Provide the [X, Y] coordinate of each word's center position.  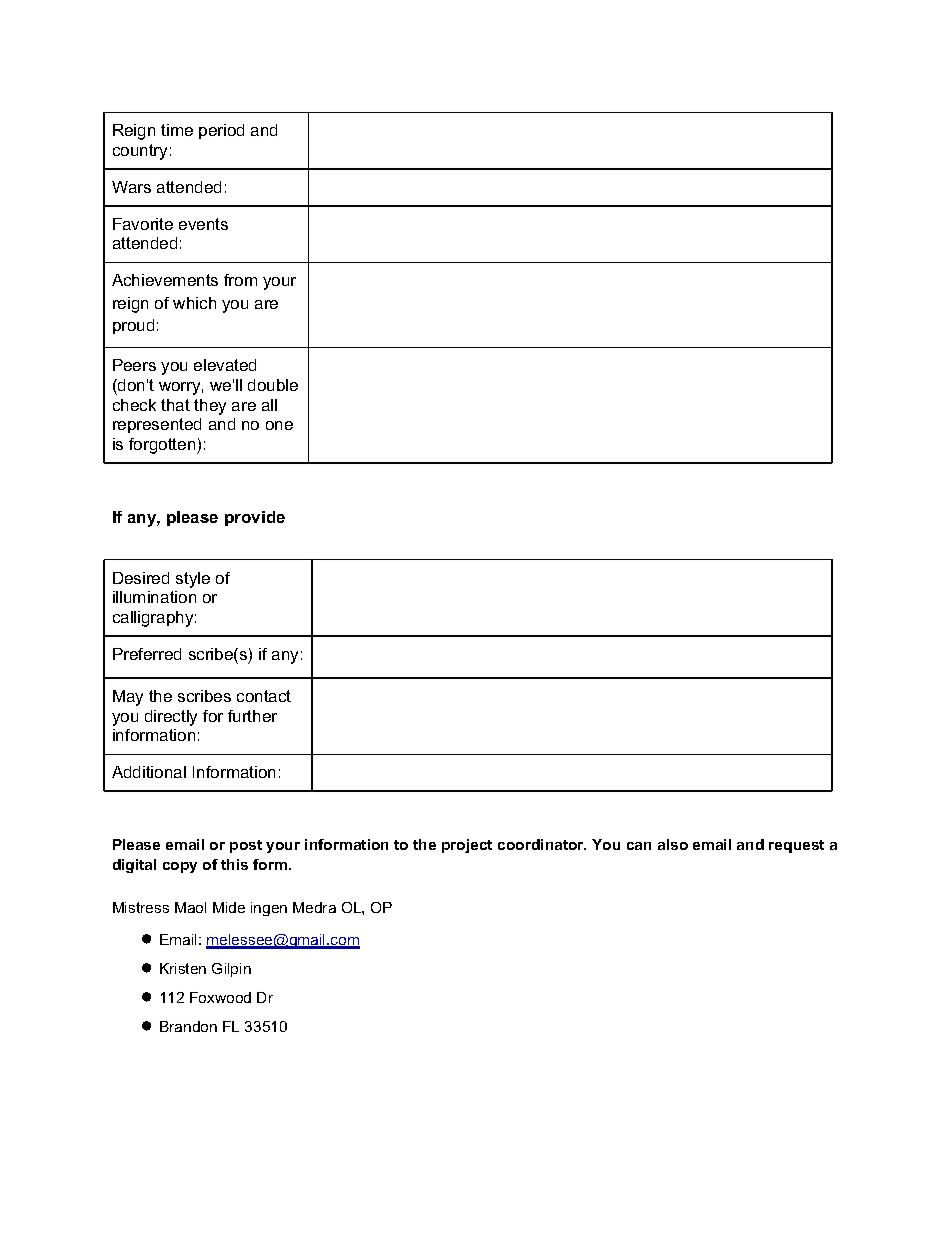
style [193, 580]
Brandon [188, 1026]
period [221, 131]
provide [255, 518]
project [467, 846]
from [240, 280]
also [673, 844]
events [203, 224]
